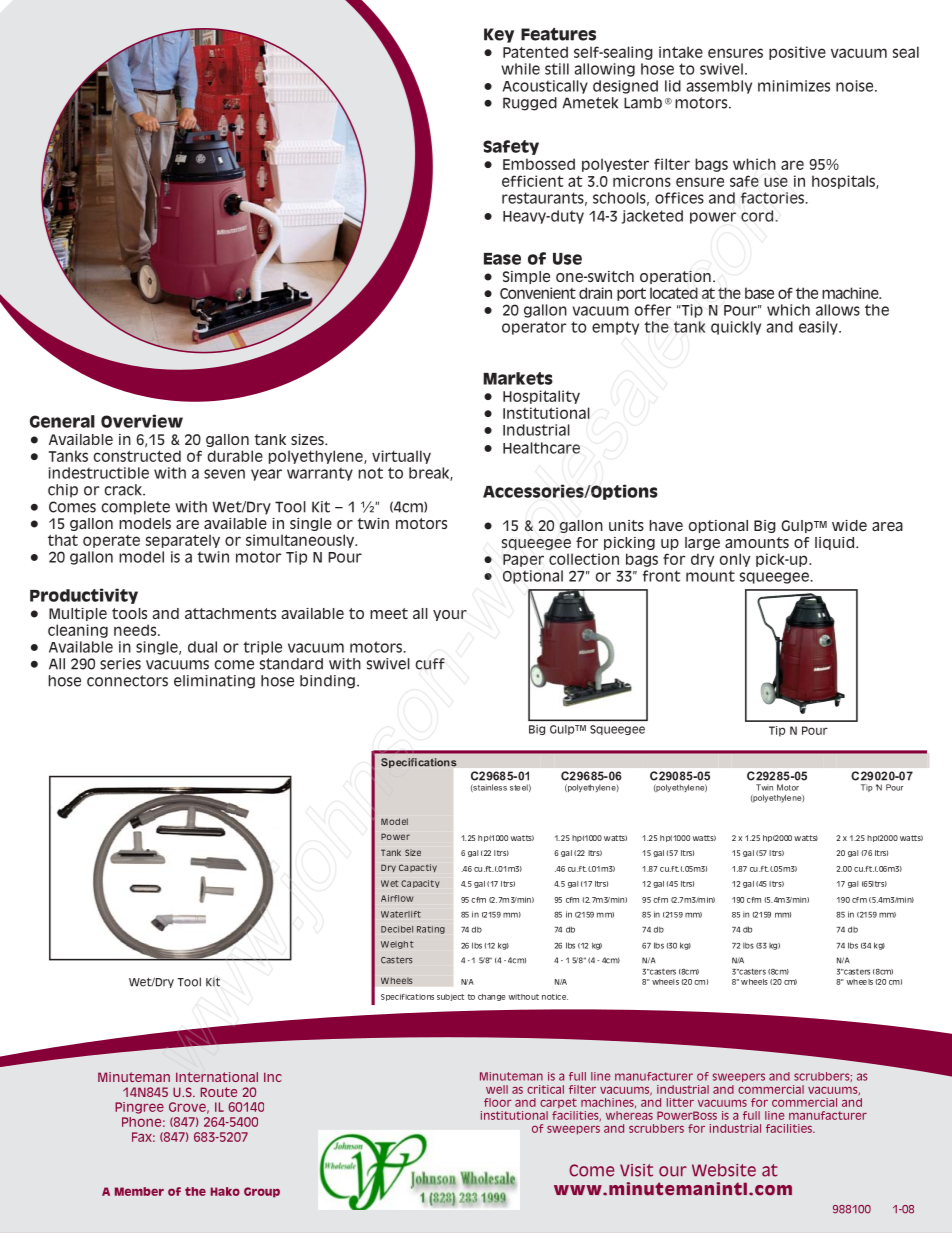 The width and height of the screenshot is (952, 1233). What do you see at coordinates (499, 35) in the screenshot?
I see `Key` at bounding box center [499, 35].
